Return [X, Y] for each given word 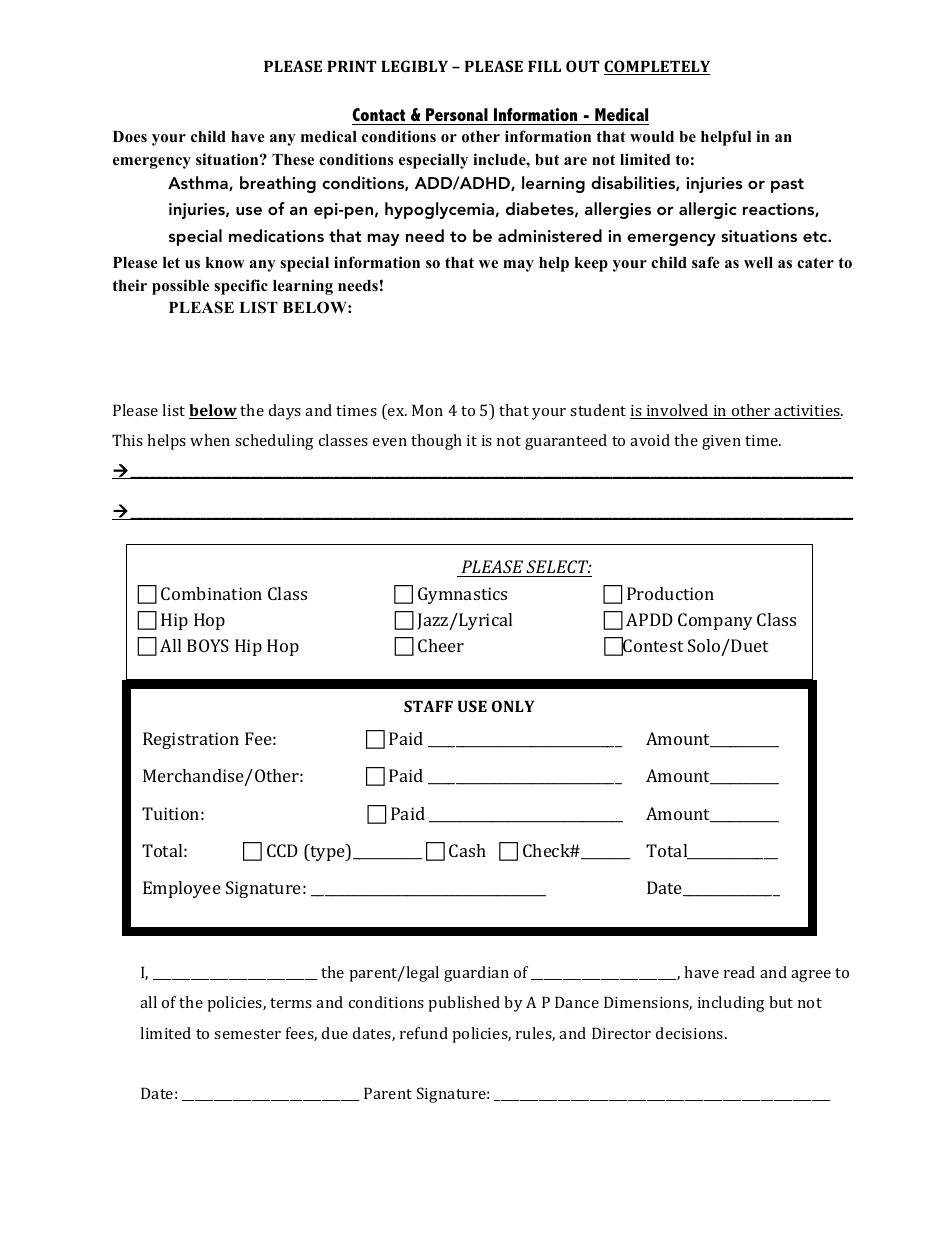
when [210, 440]
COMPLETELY [657, 67]
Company [715, 621]
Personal [457, 114]
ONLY [513, 706]
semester [247, 1034]
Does [130, 136]
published [464, 1004]
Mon [427, 410]
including [731, 1004]
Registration [191, 740]
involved [677, 411]
